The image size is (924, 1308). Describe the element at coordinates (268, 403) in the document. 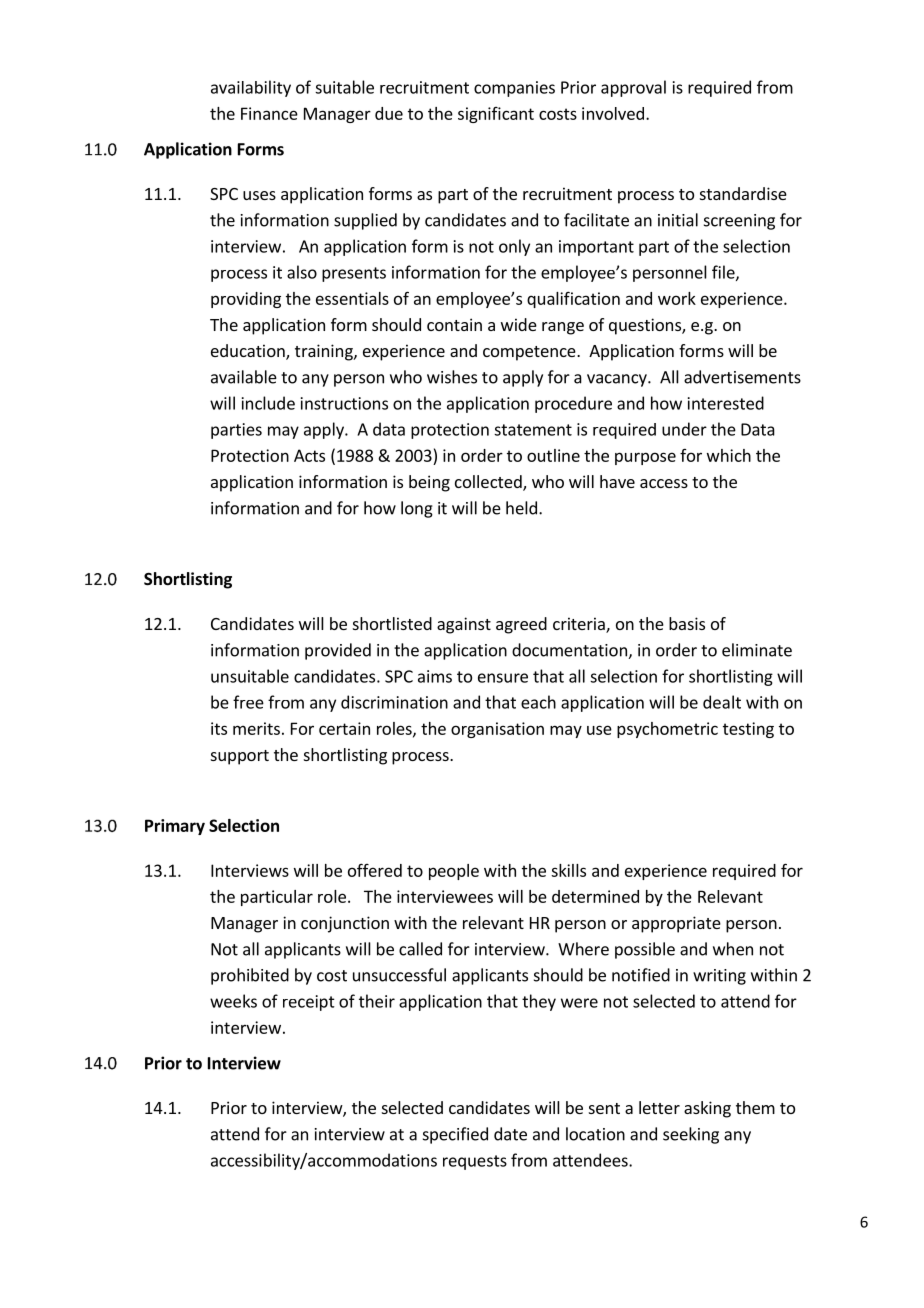

I see `include` at that location.
